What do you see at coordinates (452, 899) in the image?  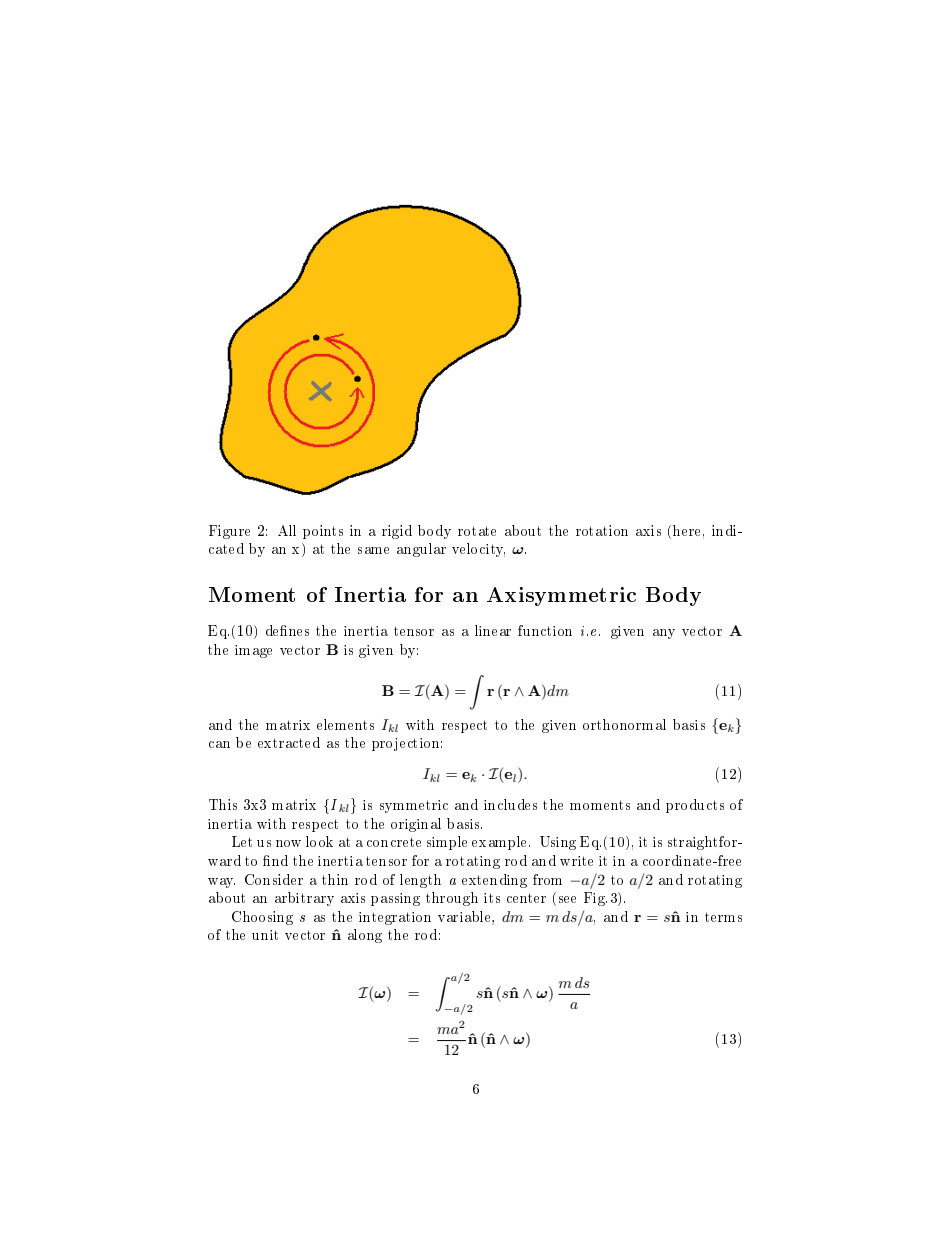 I see `through` at bounding box center [452, 899].
